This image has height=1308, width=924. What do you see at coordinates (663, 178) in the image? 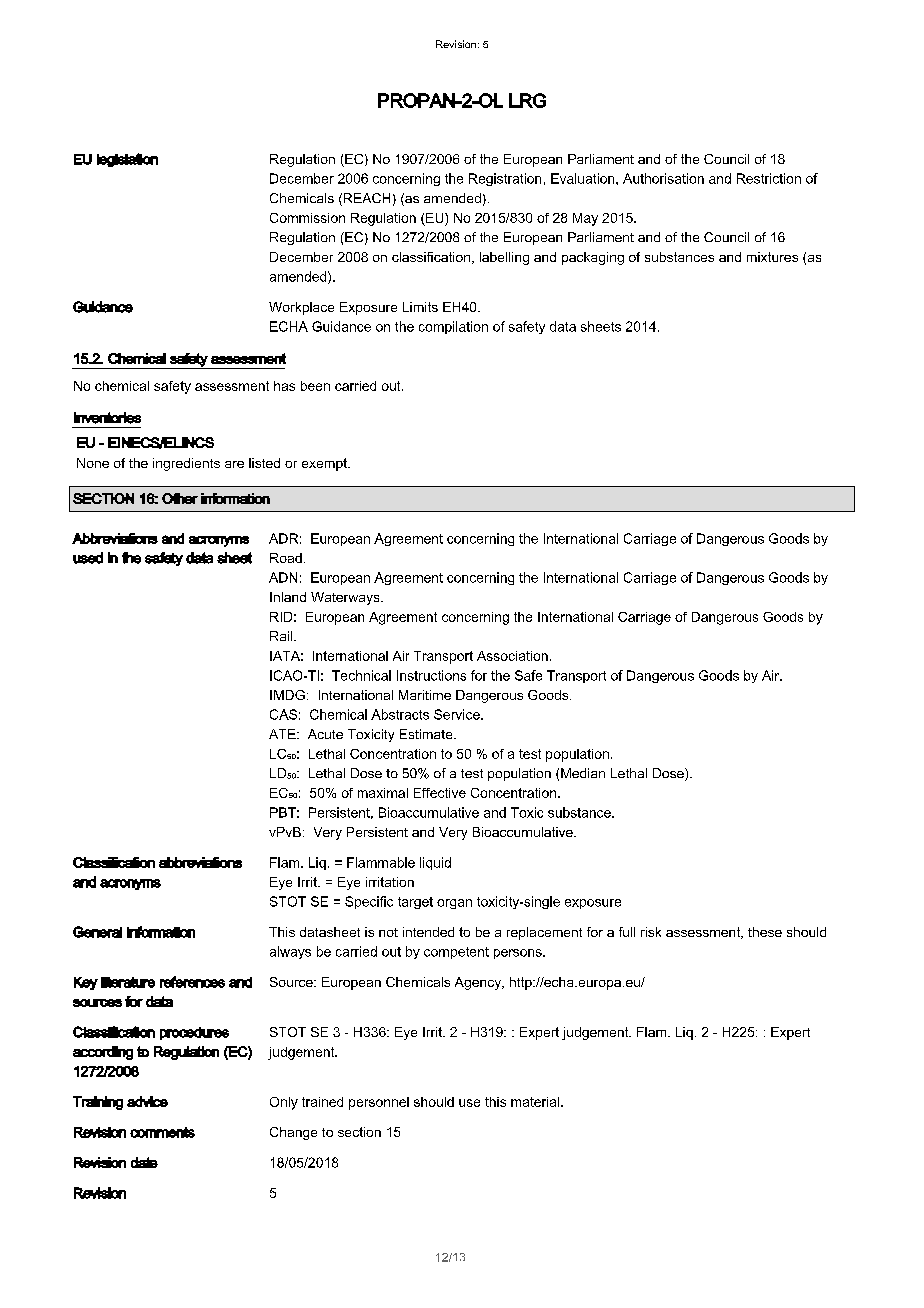
I see `Authorisation` at bounding box center [663, 178].
